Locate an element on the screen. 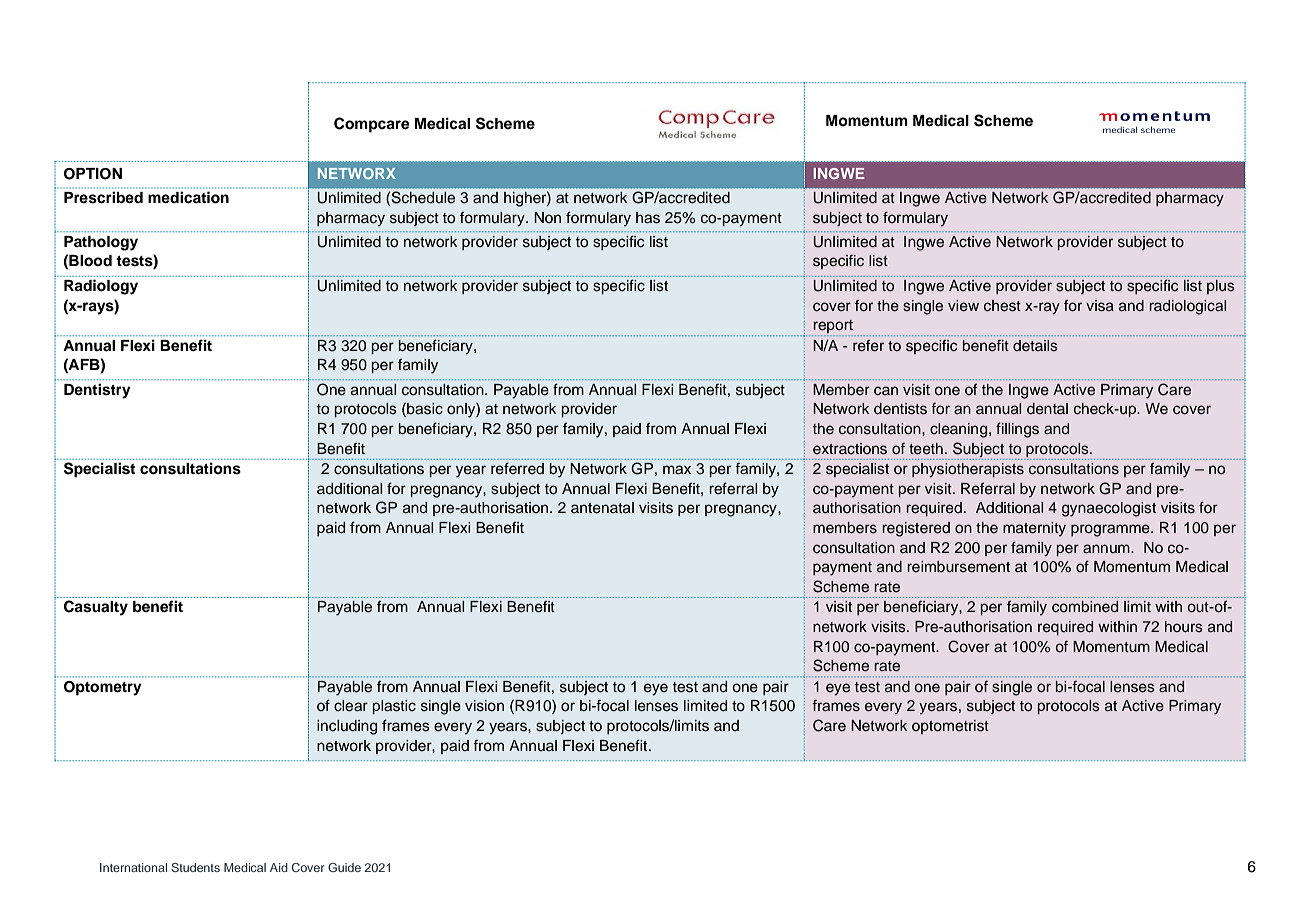  Casualty is located at coordinates (96, 608).
